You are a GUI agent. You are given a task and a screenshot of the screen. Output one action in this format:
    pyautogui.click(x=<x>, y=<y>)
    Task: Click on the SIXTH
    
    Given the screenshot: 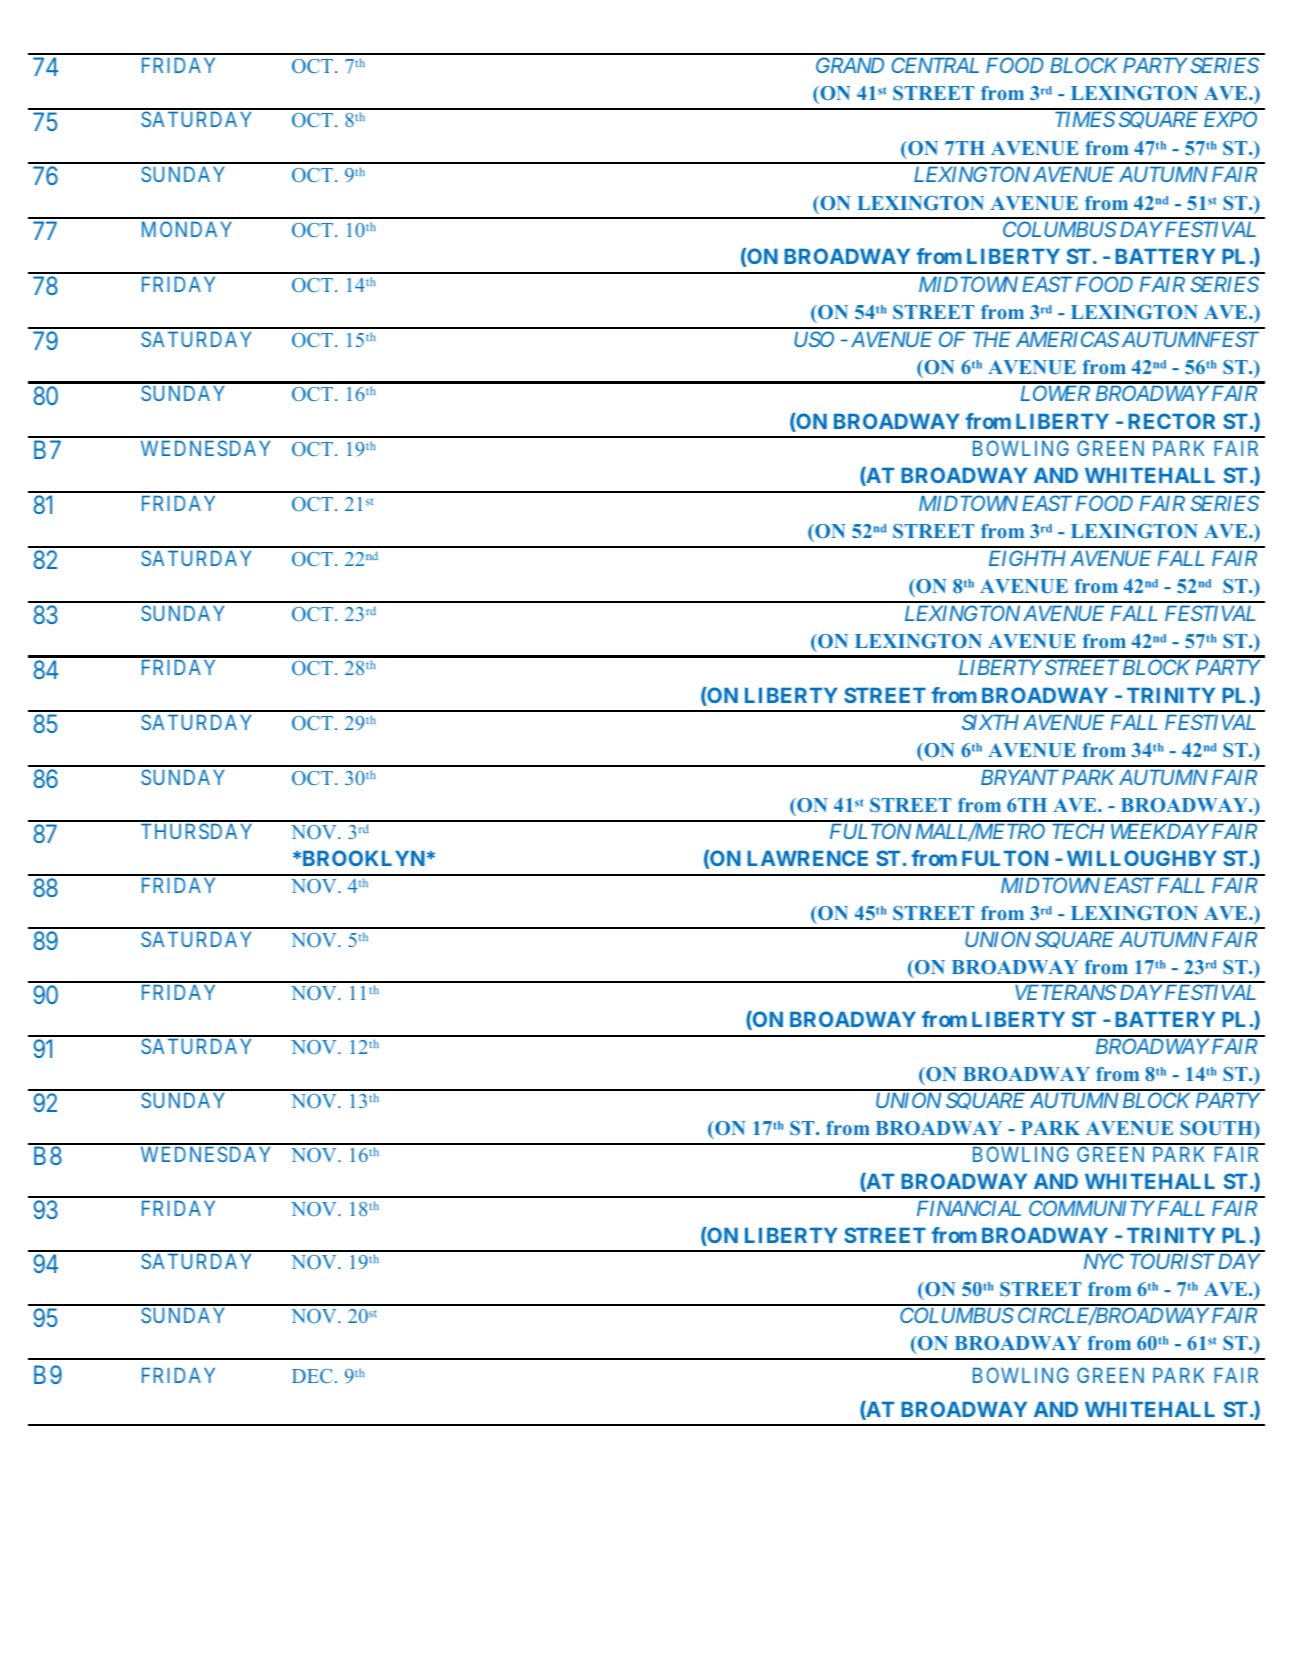 What is the action you would take?
    pyautogui.click(x=990, y=722)
